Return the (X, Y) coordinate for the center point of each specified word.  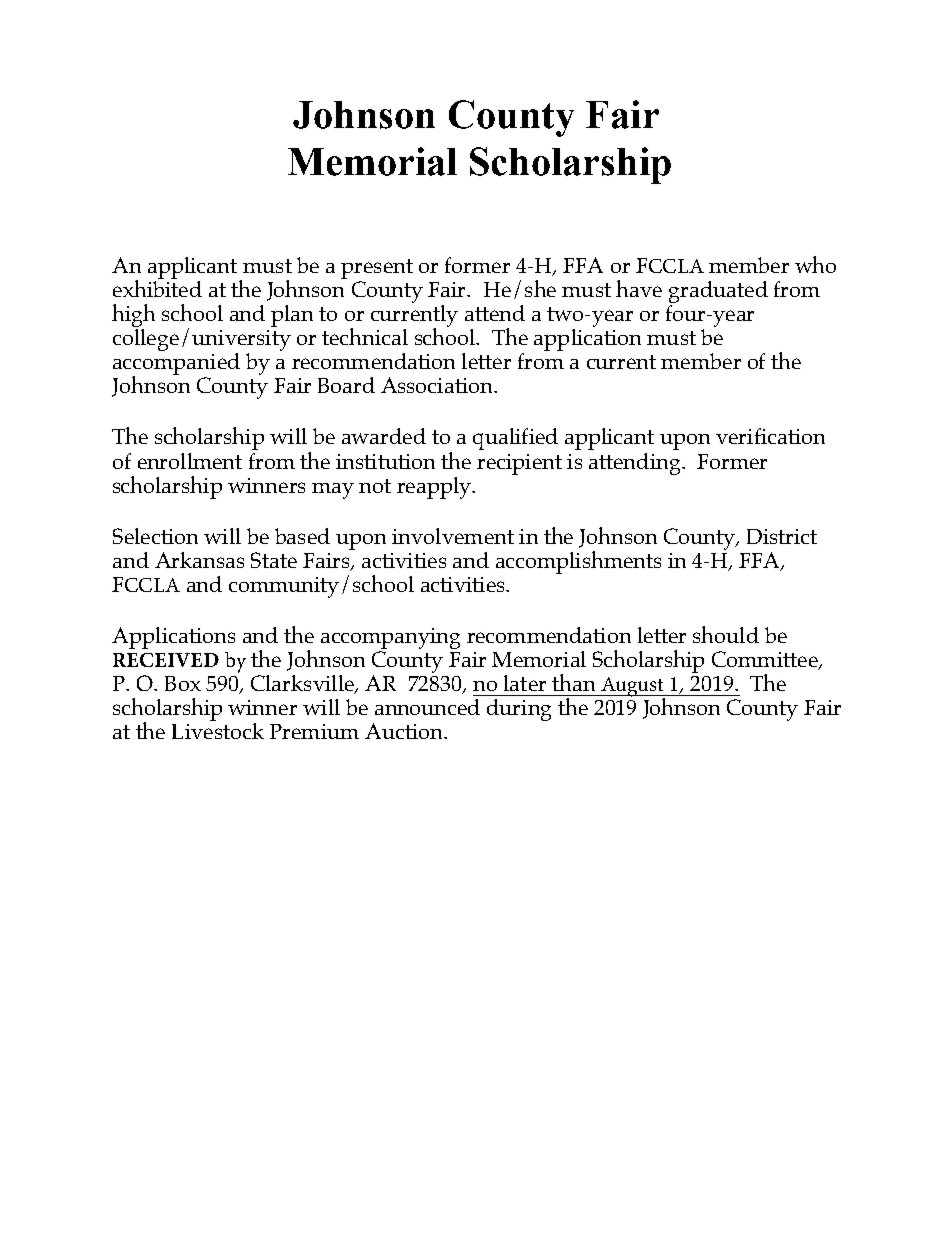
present (377, 270)
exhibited (157, 287)
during (519, 710)
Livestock (218, 731)
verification (770, 436)
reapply (435, 488)
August (632, 688)
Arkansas (199, 560)
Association (438, 385)
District (782, 536)
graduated (718, 293)
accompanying (390, 640)
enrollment (190, 461)
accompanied (176, 365)
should (726, 634)
